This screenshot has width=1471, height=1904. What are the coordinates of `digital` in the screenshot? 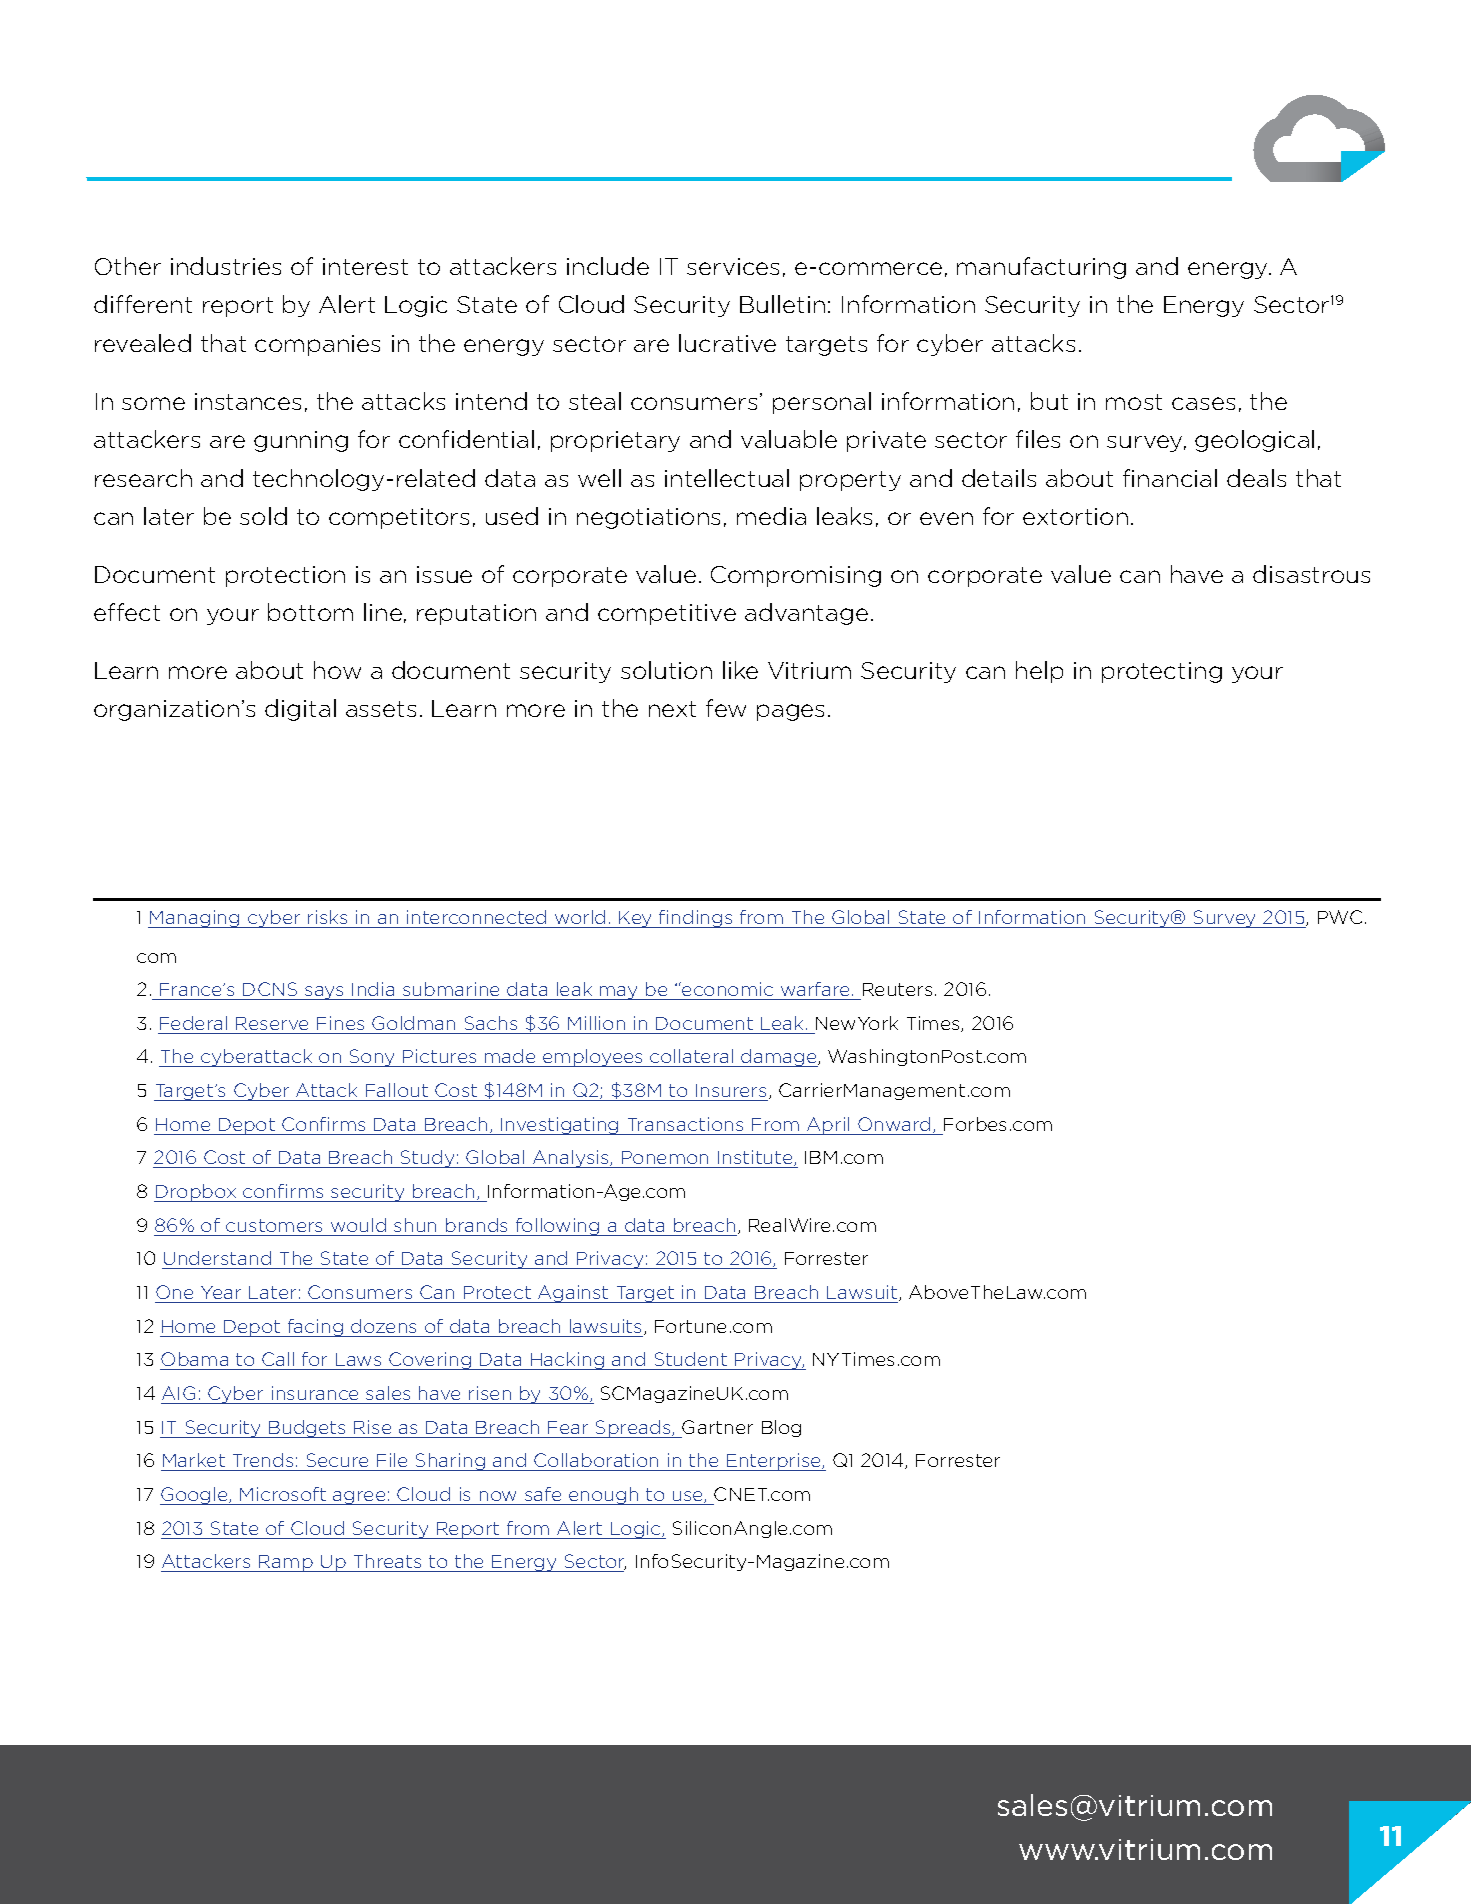 It's located at (300, 710).
